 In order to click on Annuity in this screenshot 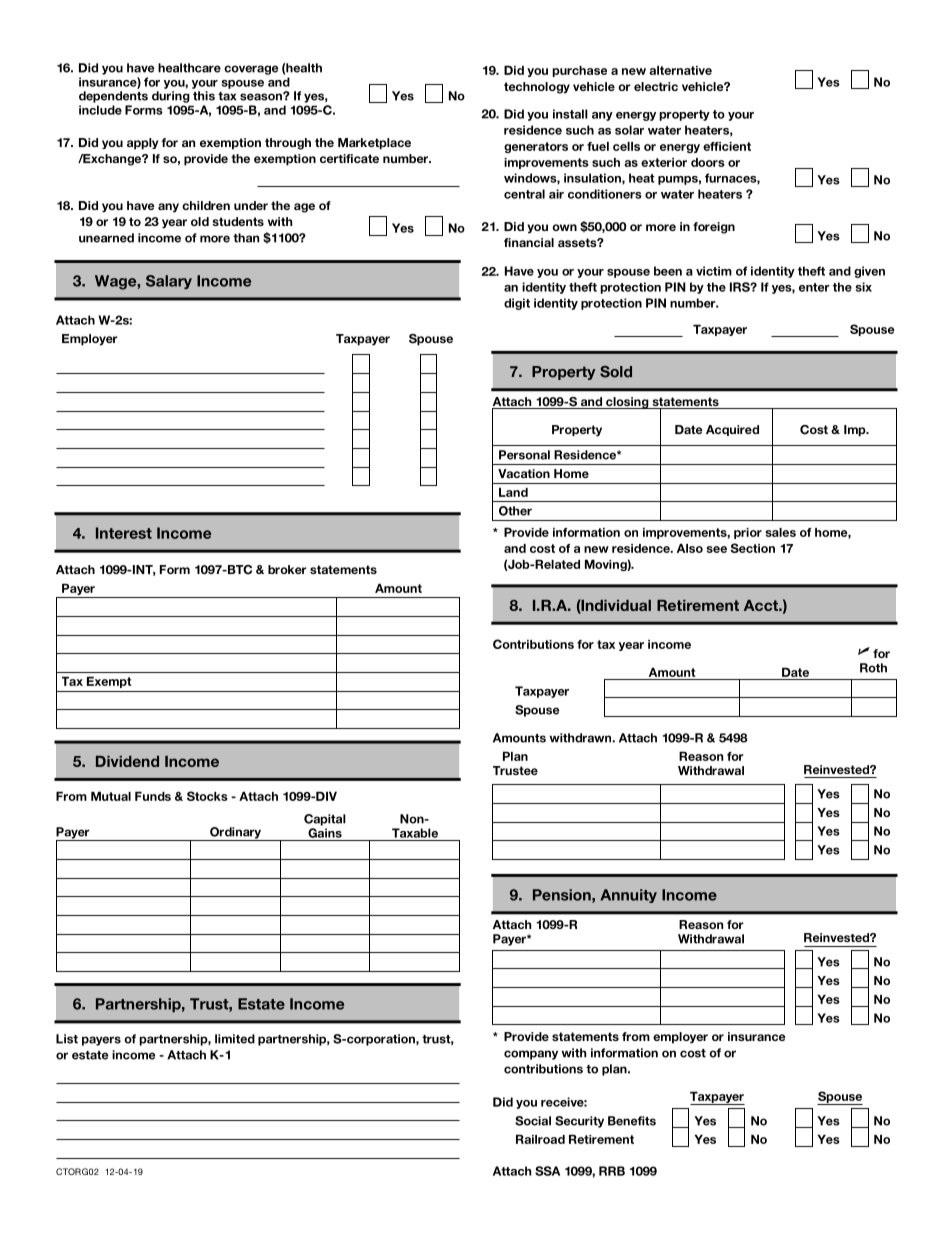, I will do `click(628, 896)`.
